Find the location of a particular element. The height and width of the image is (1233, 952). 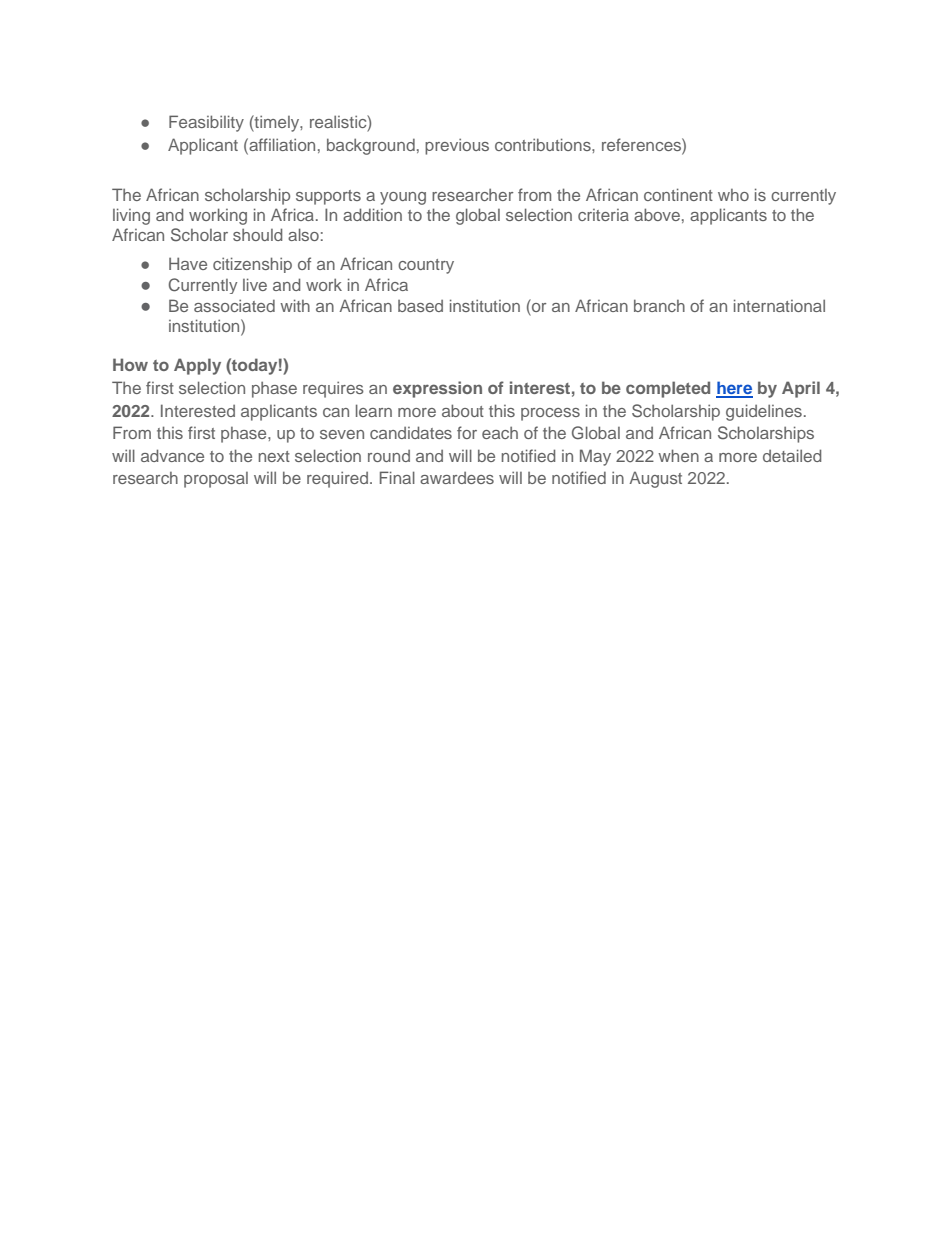

when is located at coordinates (678, 455).
